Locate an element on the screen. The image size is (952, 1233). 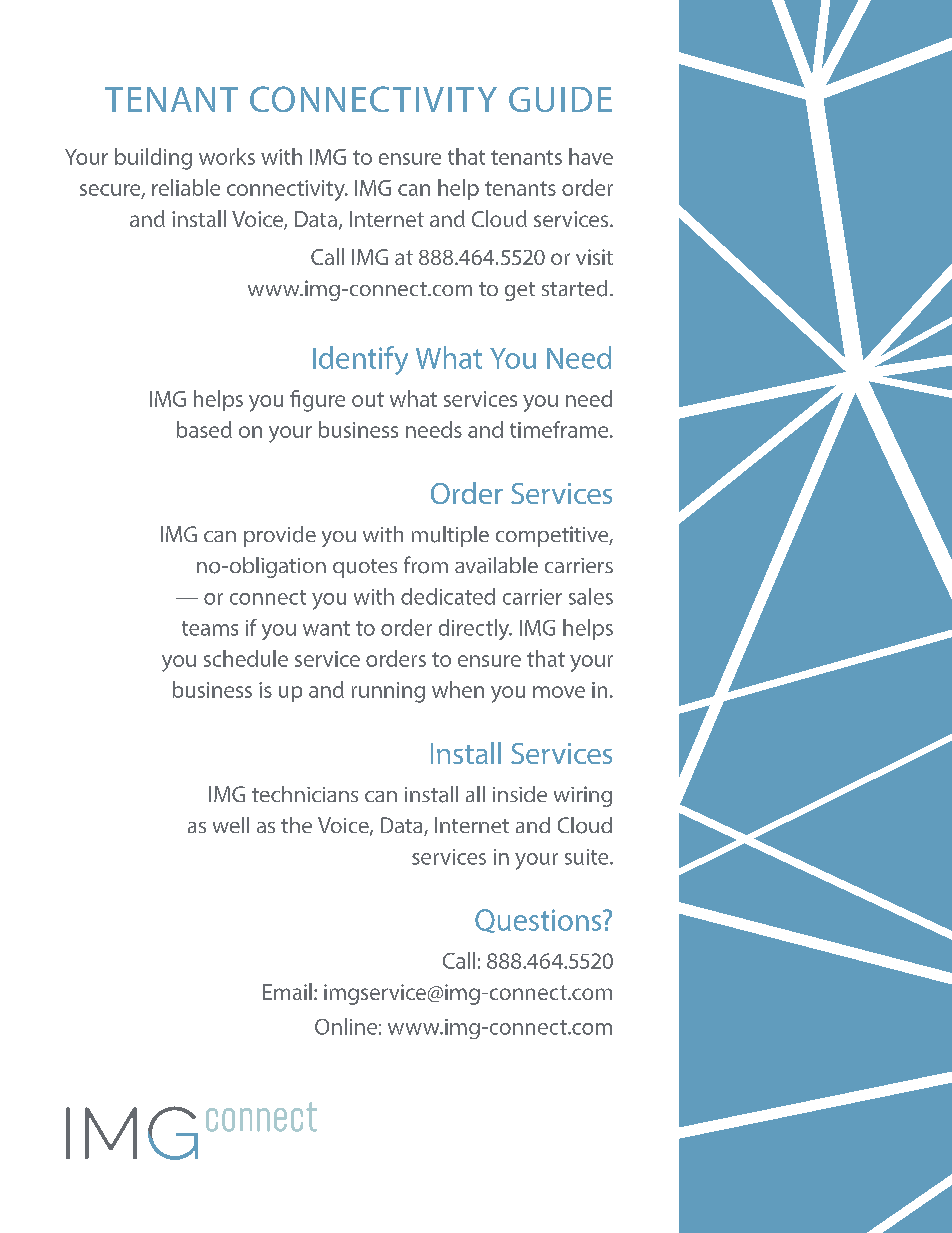
works is located at coordinates (227, 156).
